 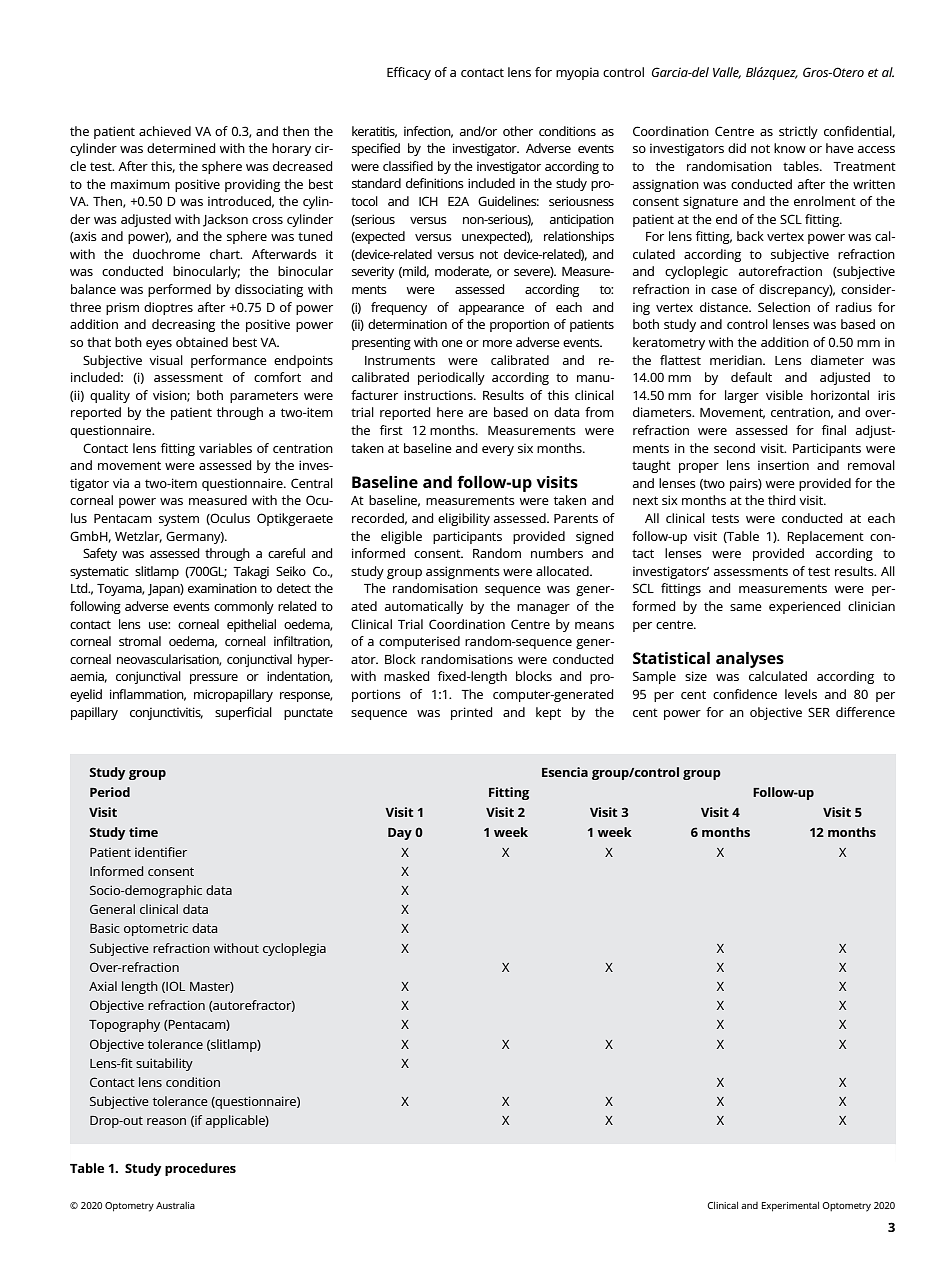 What do you see at coordinates (798, 132) in the screenshot?
I see `strictly` at bounding box center [798, 132].
